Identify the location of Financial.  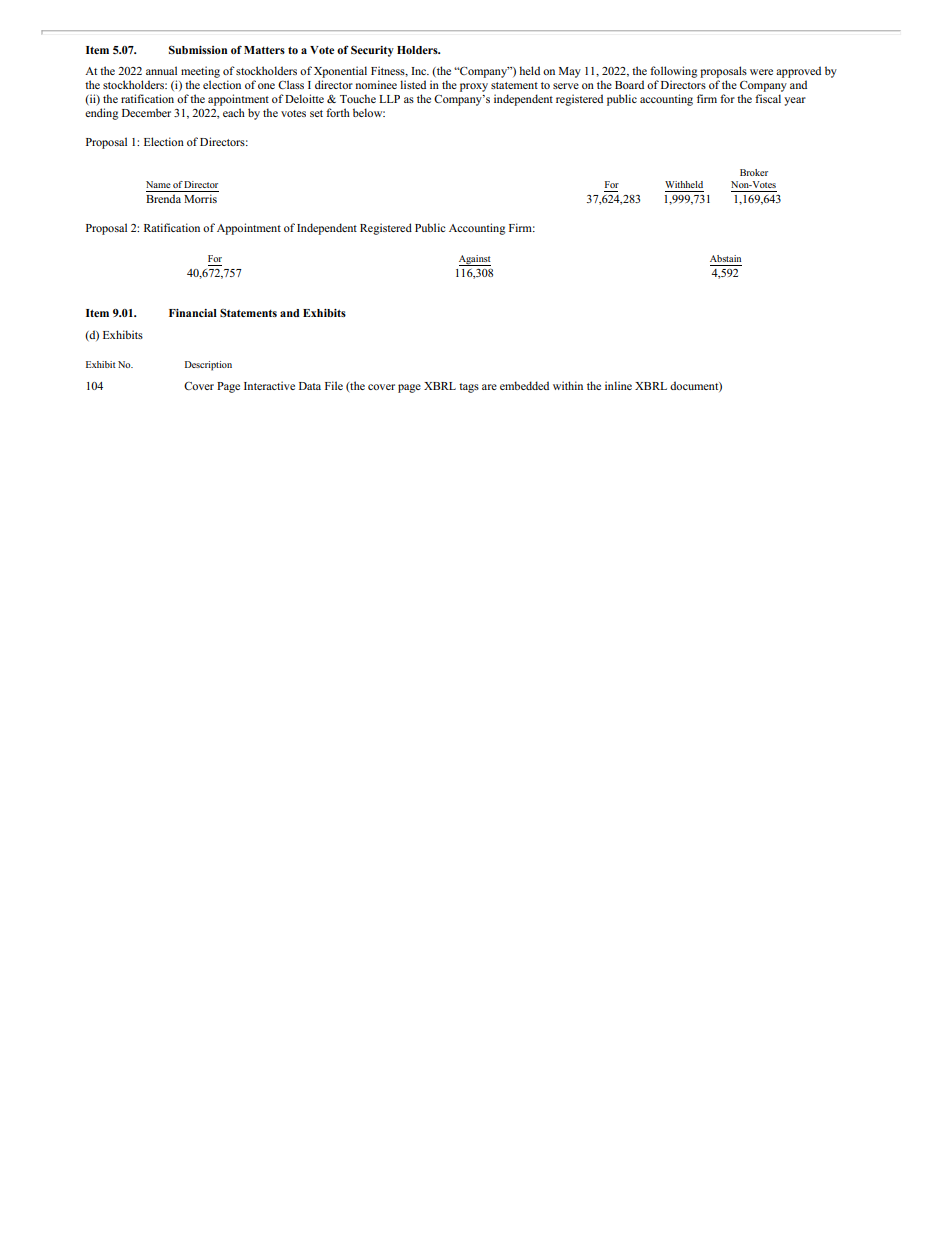
(193, 313).
